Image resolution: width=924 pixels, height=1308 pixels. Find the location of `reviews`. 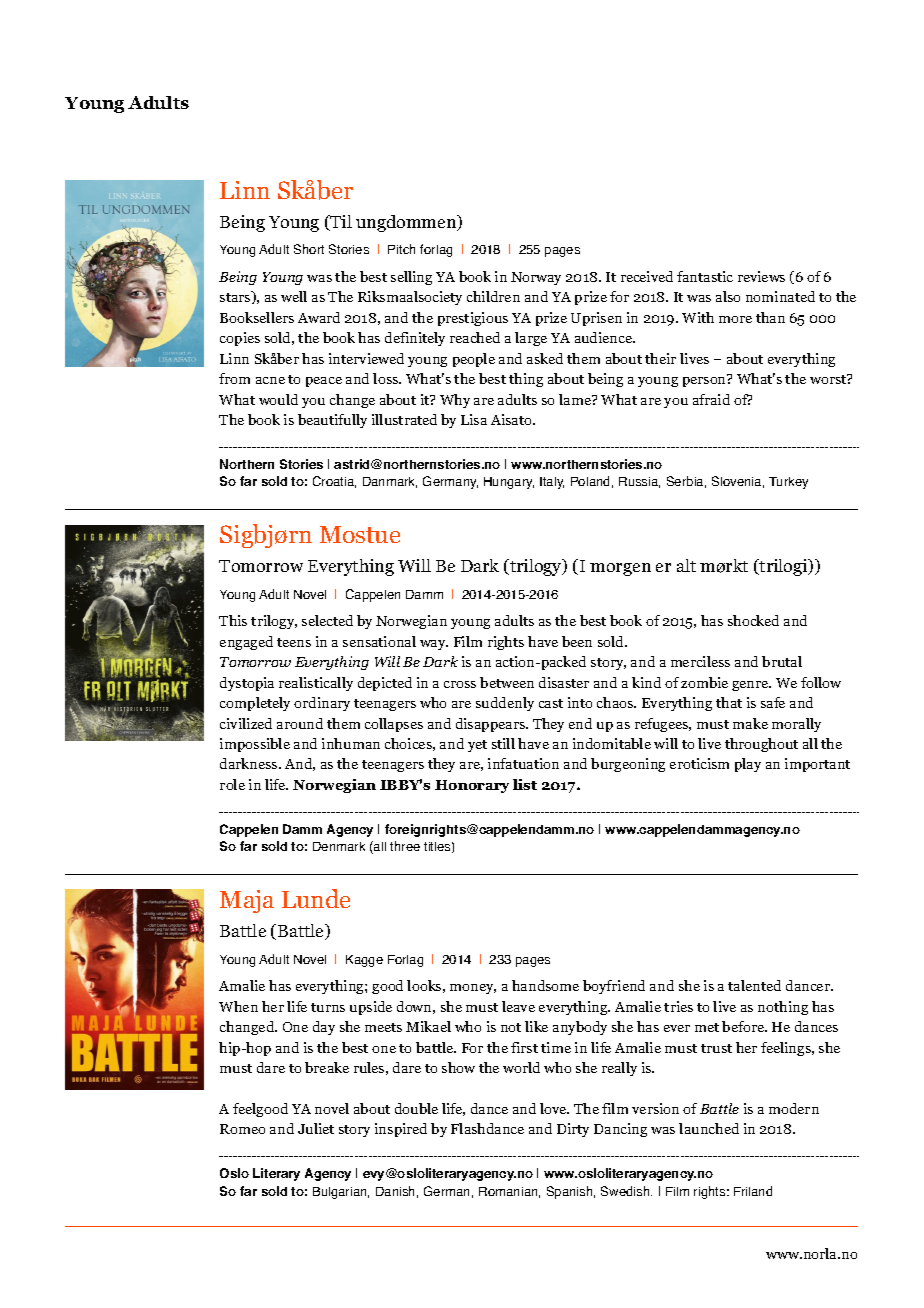

reviews is located at coordinates (761, 276).
